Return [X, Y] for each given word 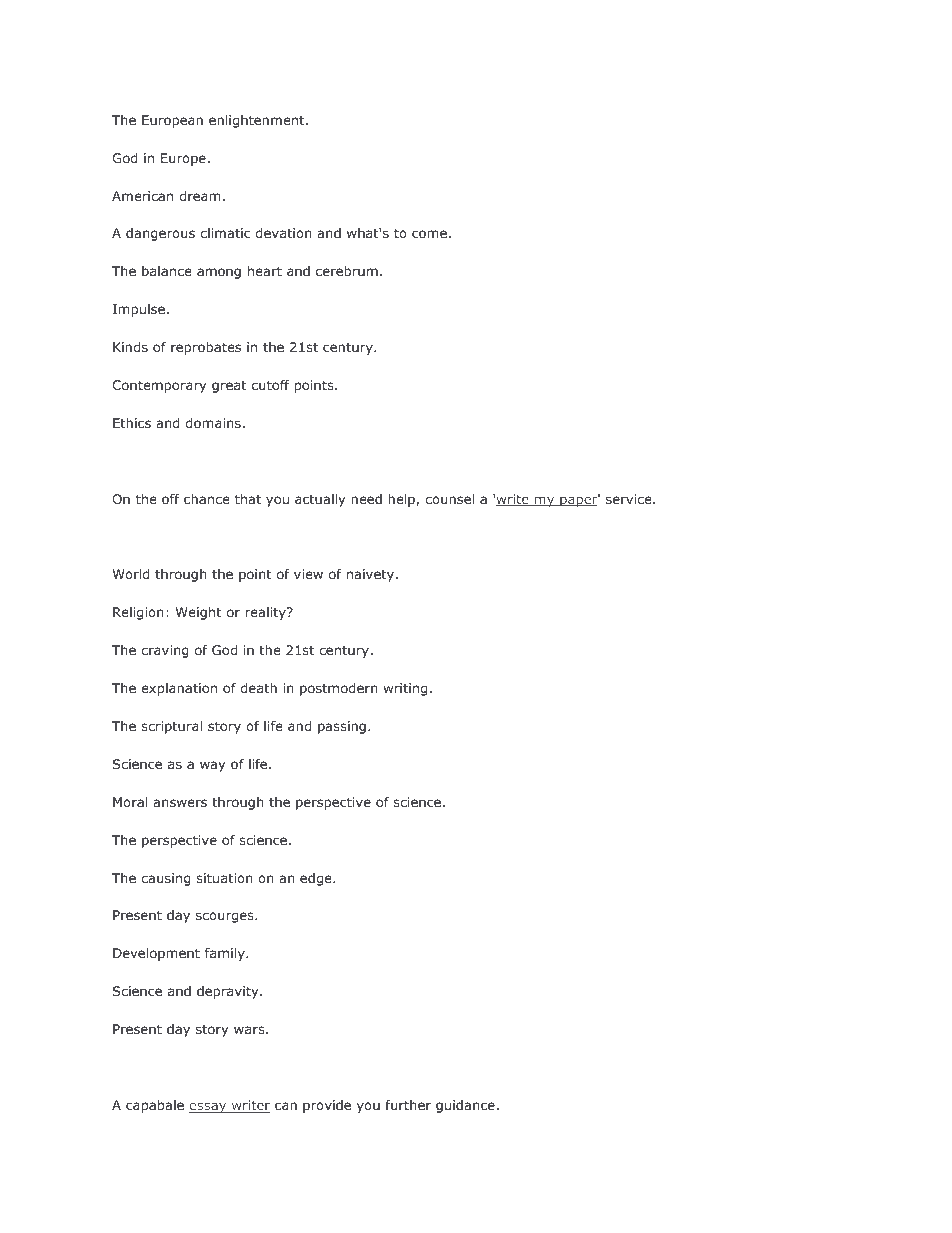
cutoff [271, 385]
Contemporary [159, 386]
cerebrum [347, 271]
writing [405, 689]
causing [166, 879]
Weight [198, 613]
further [408, 1105]
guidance [465, 1106]
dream [200, 196]
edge [317, 879]
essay [209, 1107]
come [429, 234]
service [630, 499]
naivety [372, 575]
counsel [449, 499]
